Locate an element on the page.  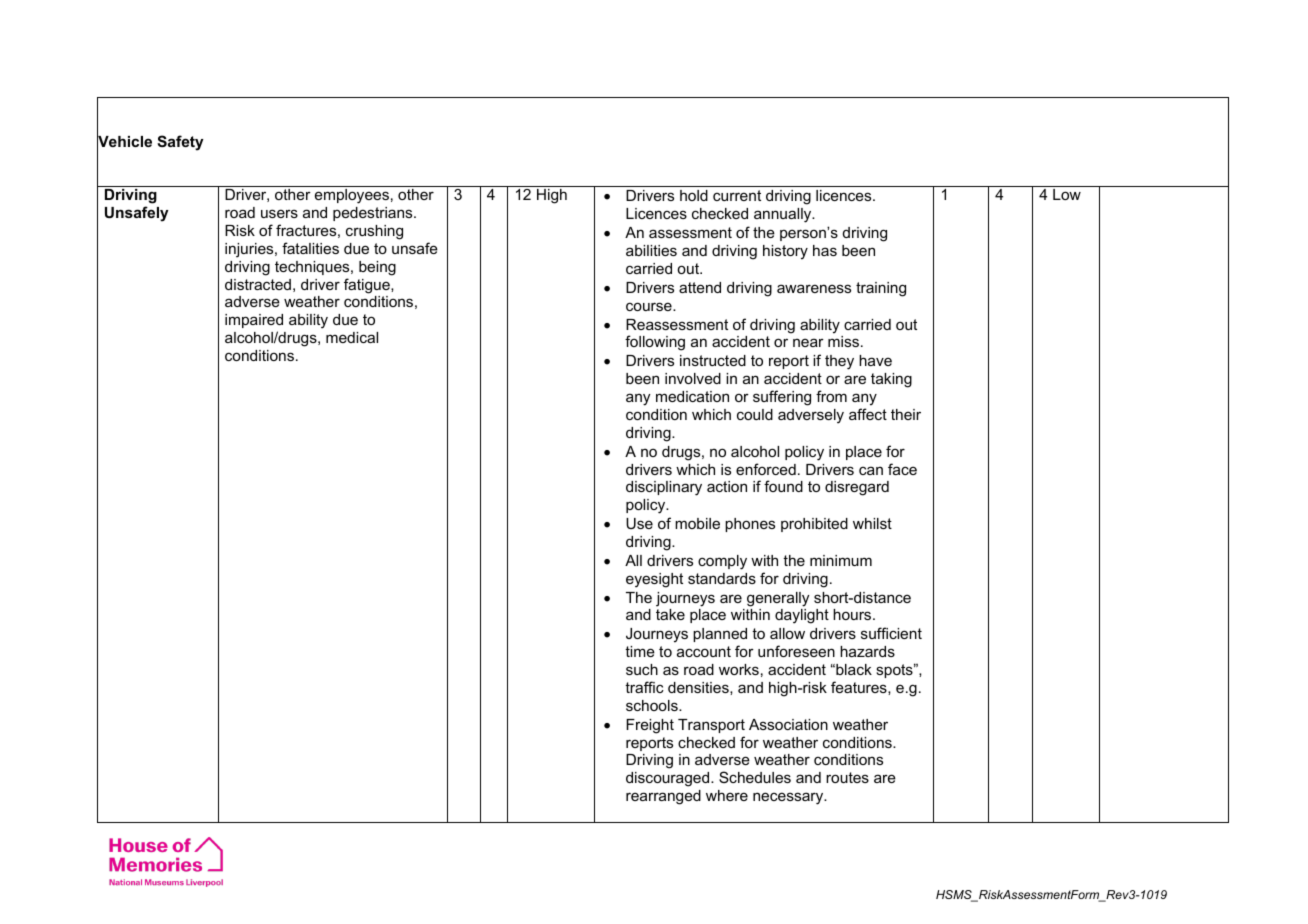
eyesight is located at coordinates (654, 580).
